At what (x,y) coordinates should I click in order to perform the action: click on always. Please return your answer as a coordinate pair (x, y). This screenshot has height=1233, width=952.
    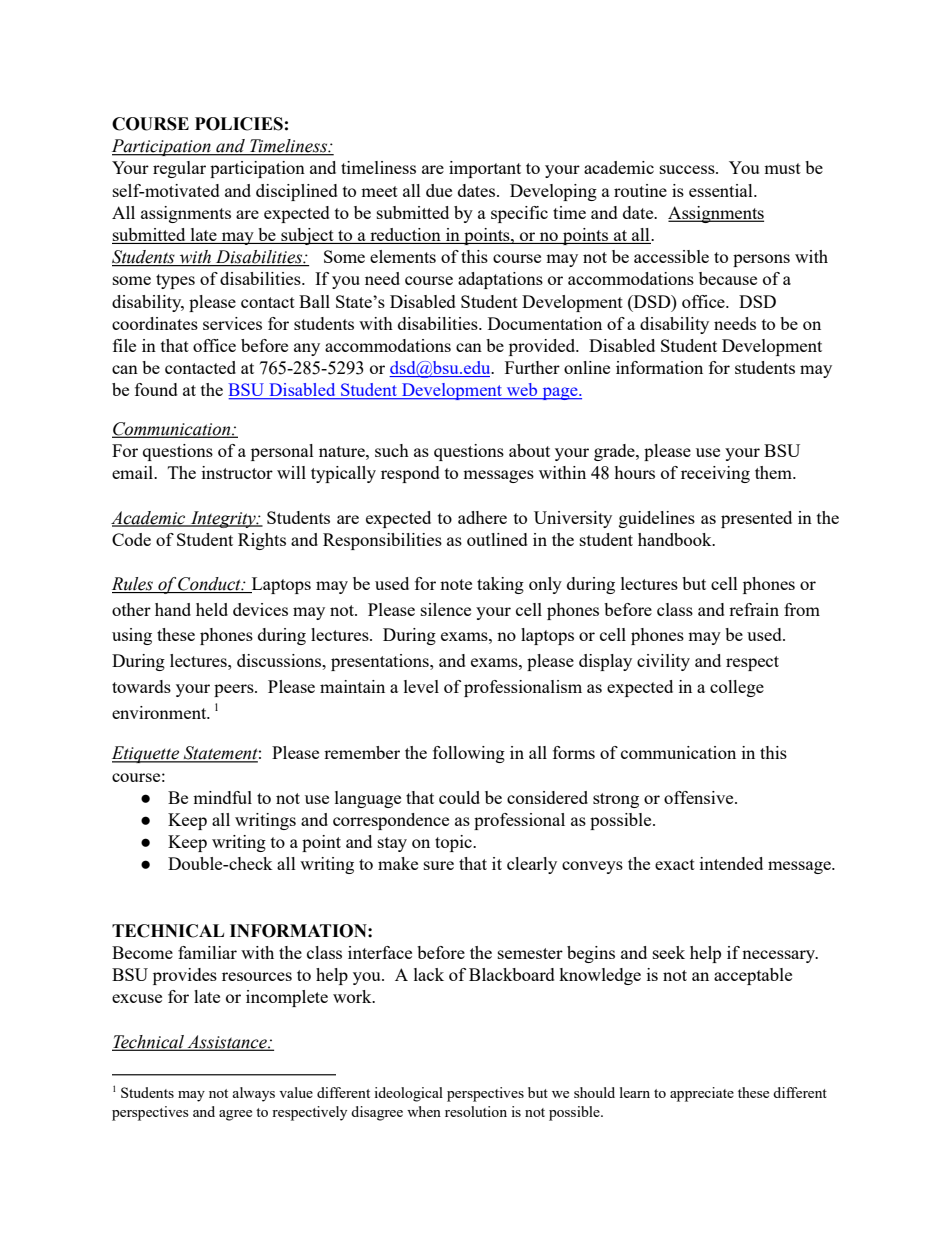
    Looking at the image, I should click on (253, 1094).
